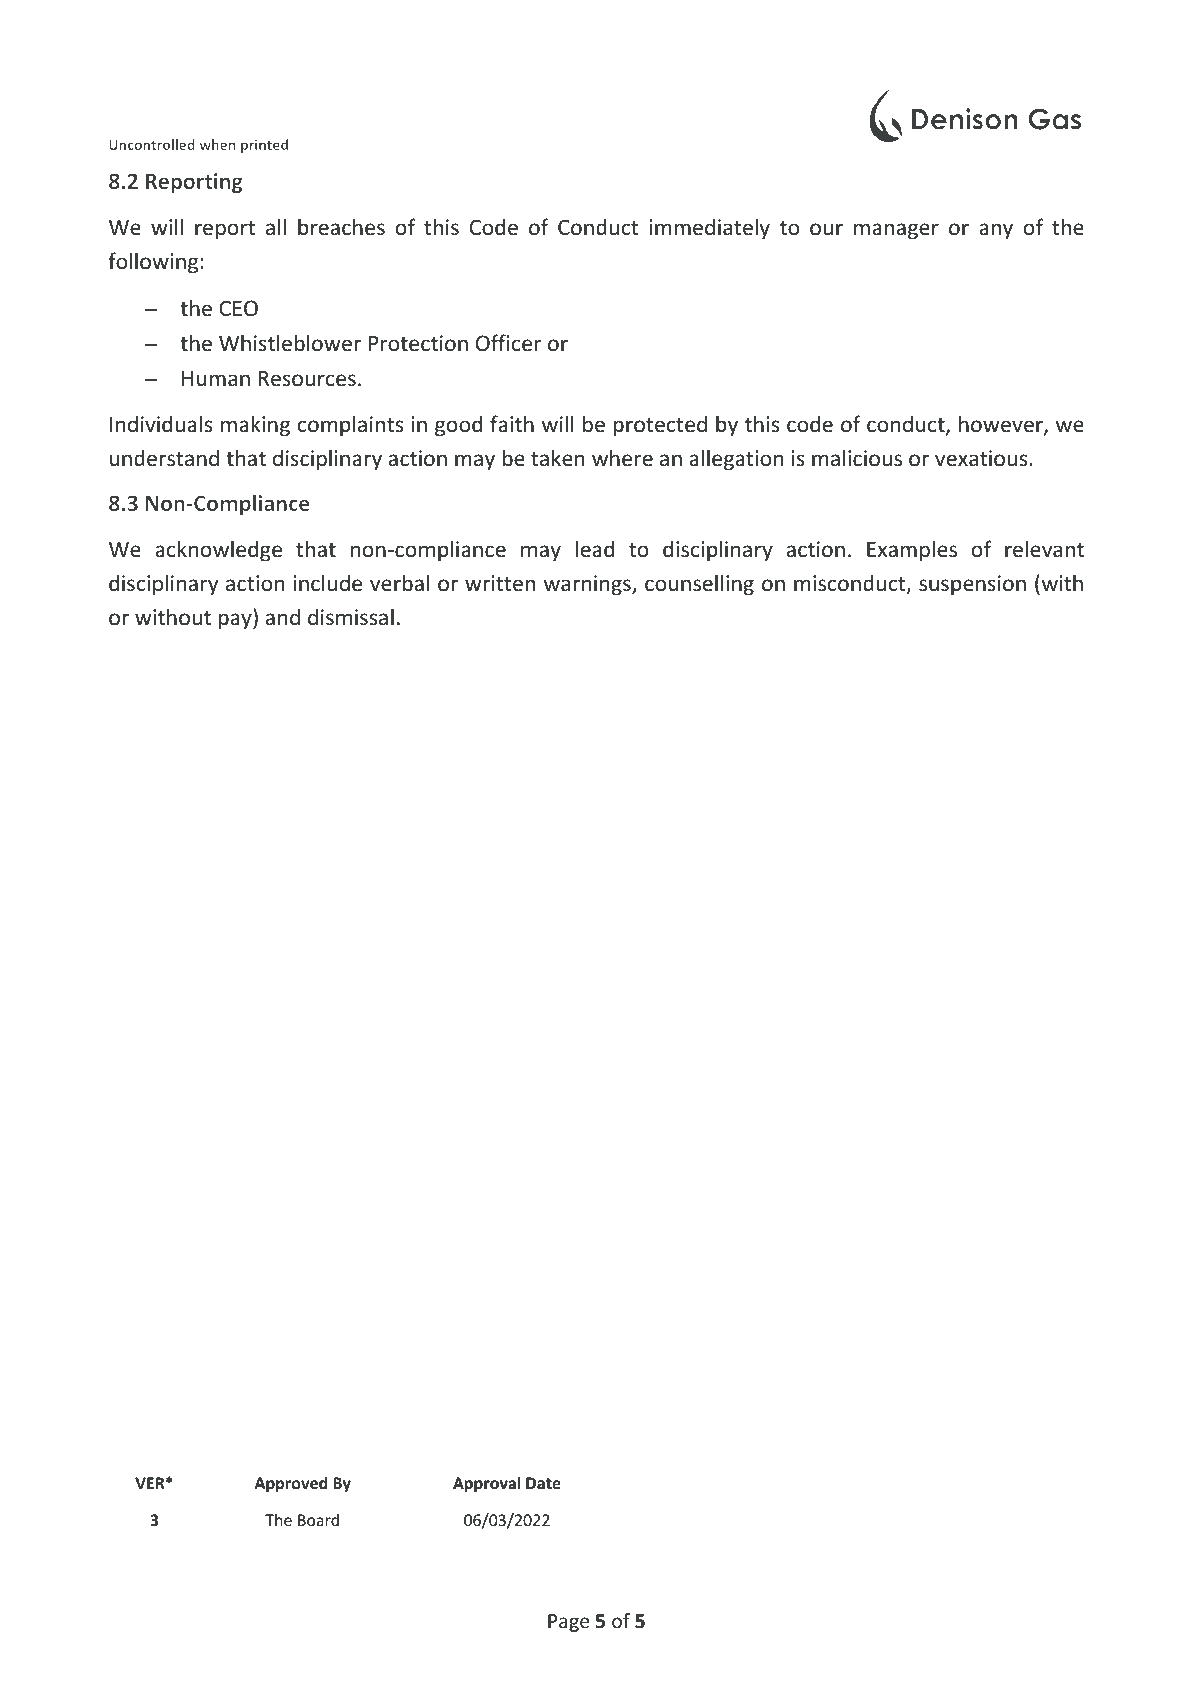 Image resolution: width=1193 pixels, height=1688 pixels. I want to click on printed, so click(264, 146).
